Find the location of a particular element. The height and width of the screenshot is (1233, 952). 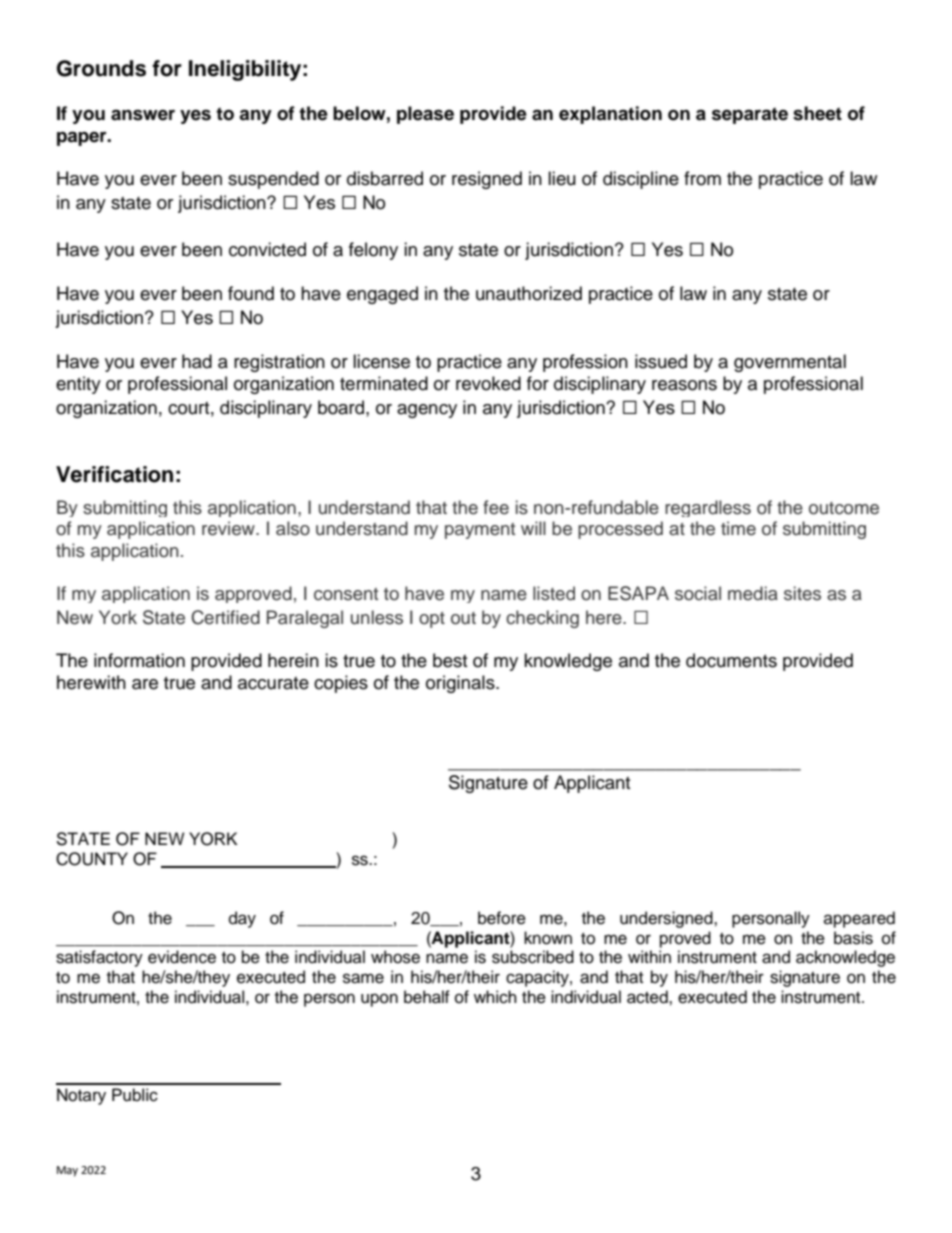

separate is located at coordinates (750, 115).
